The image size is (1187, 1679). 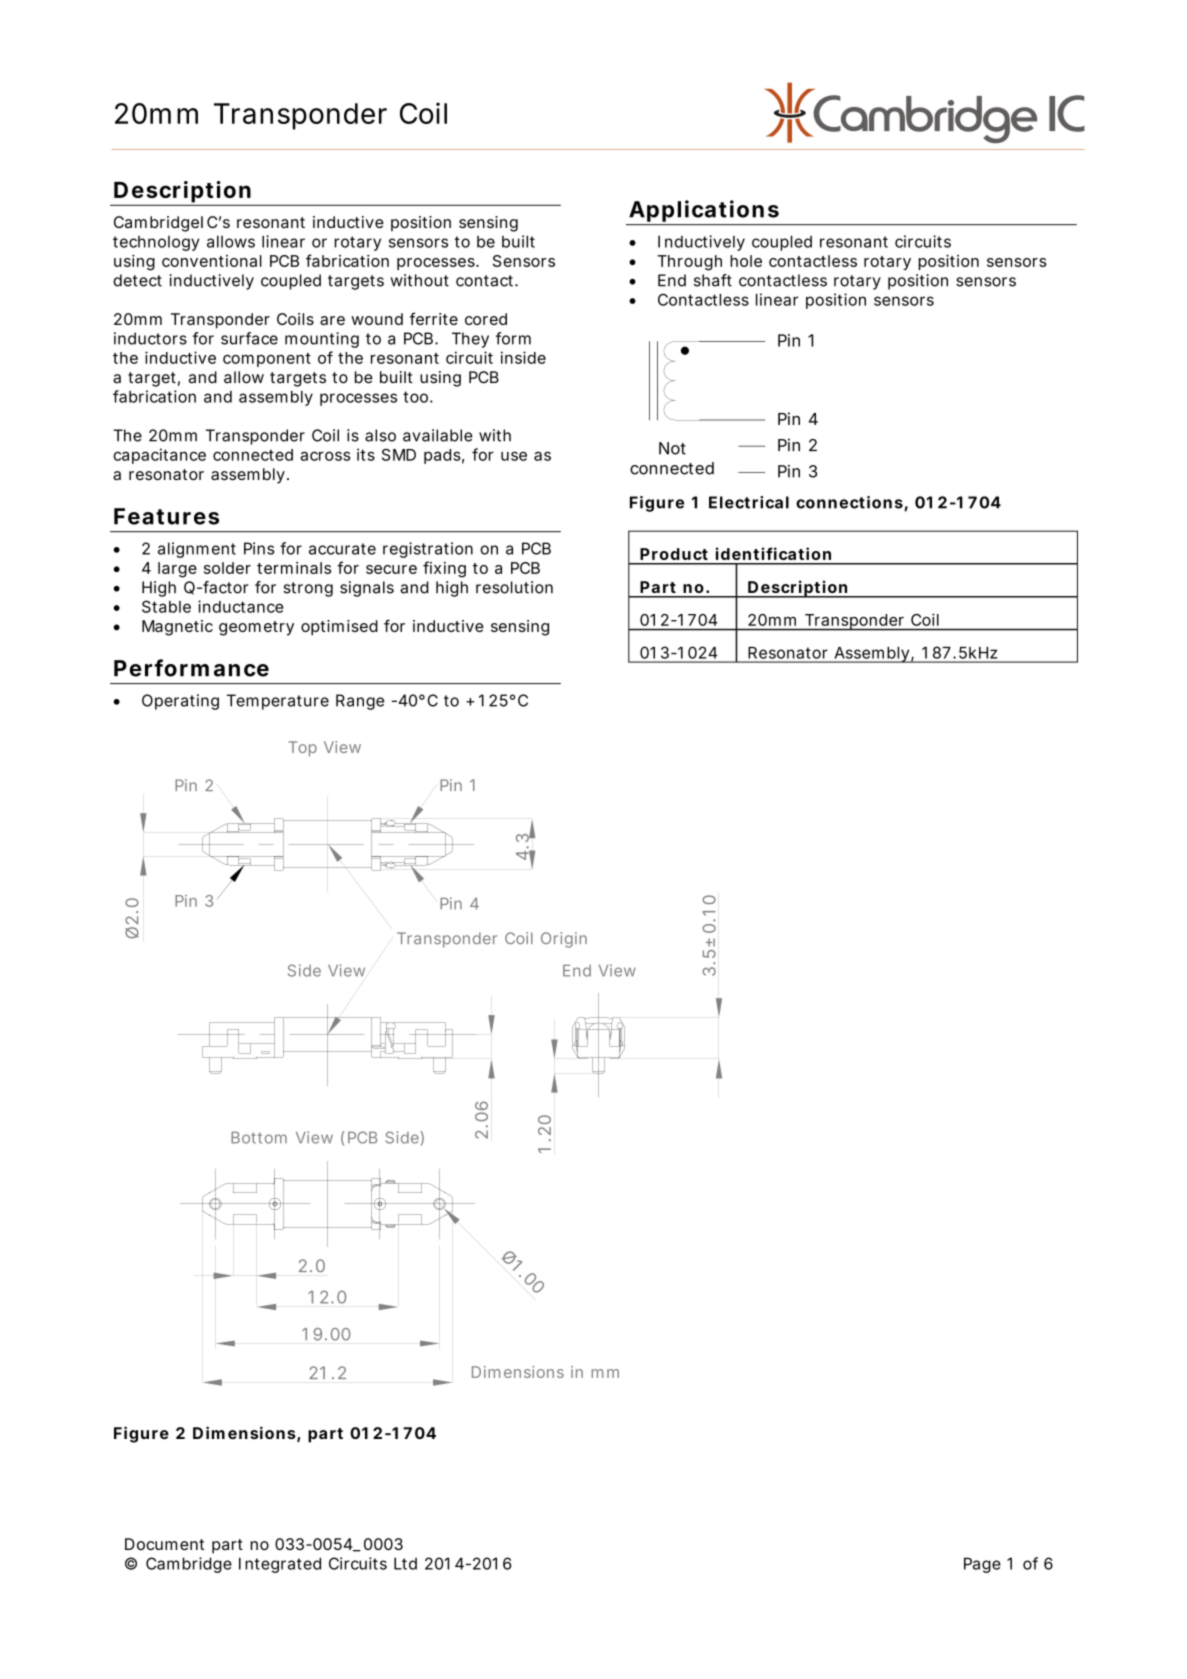 I want to click on resolution, so click(x=514, y=587).
